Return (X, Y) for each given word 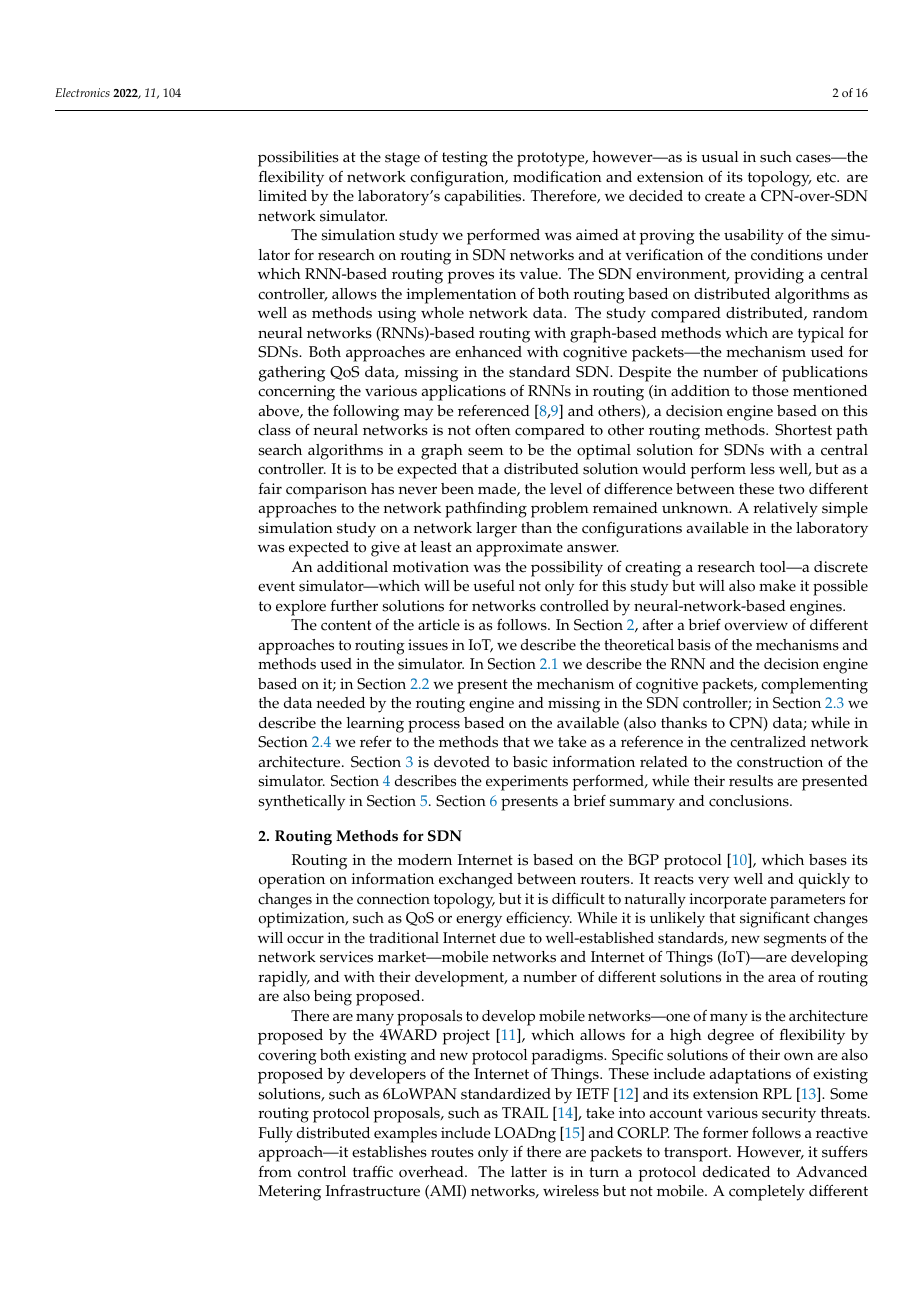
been (457, 489)
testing (465, 159)
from (275, 1172)
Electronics (82, 92)
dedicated (736, 1172)
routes (452, 1152)
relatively (786, 510)
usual (720, 157)
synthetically (301, 803)
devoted (462, 762)
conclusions (750, 801)
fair (270, 488)
